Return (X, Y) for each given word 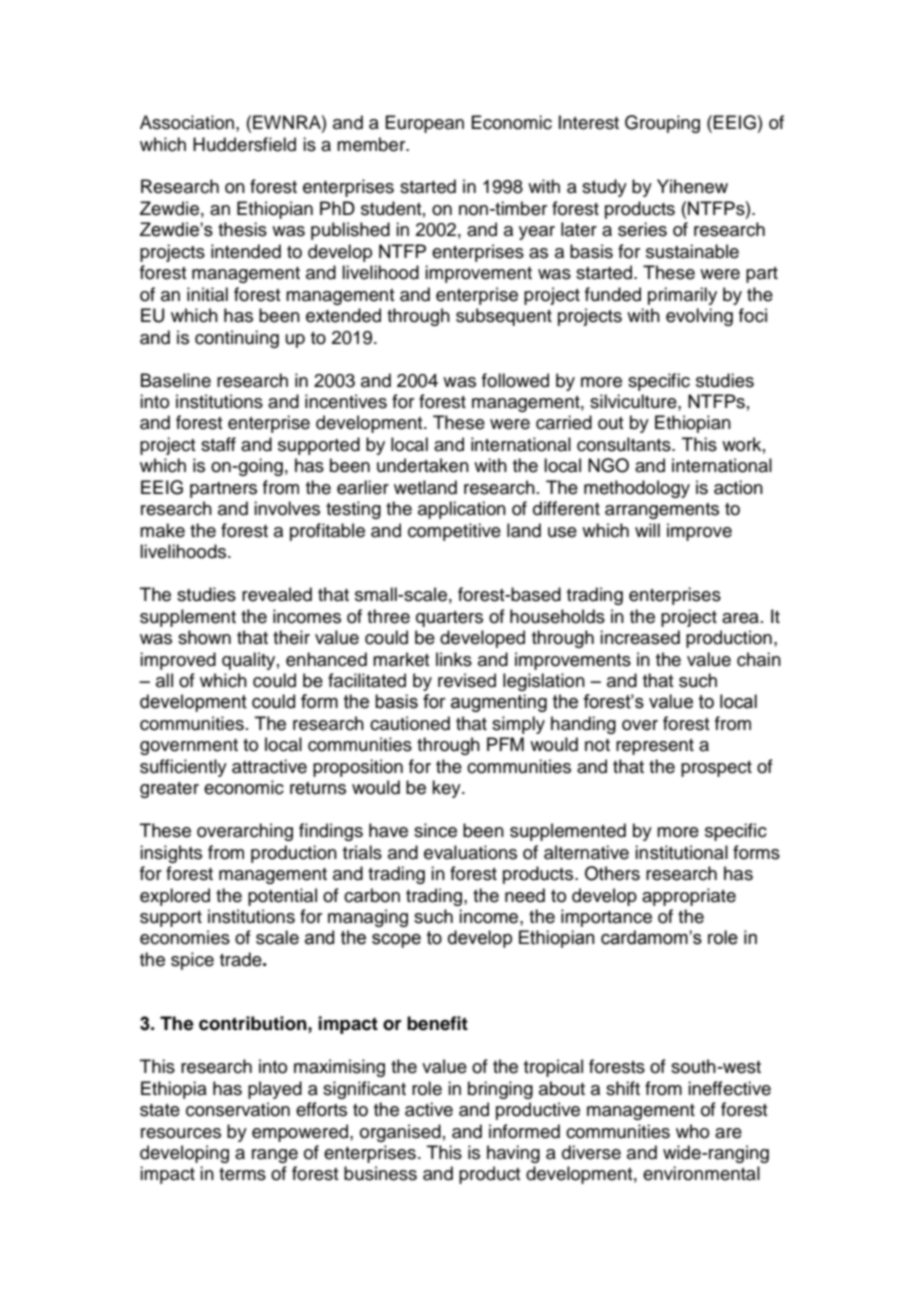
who (692, 1131)
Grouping (662, 124)
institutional (681, 852)
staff (218, 444)
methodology (637, 489)
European (424, 124)
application (462, 510)
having (513, 1154)
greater (169, 790)
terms (242, 1174)
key (447, 789)
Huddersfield (244, 144)
